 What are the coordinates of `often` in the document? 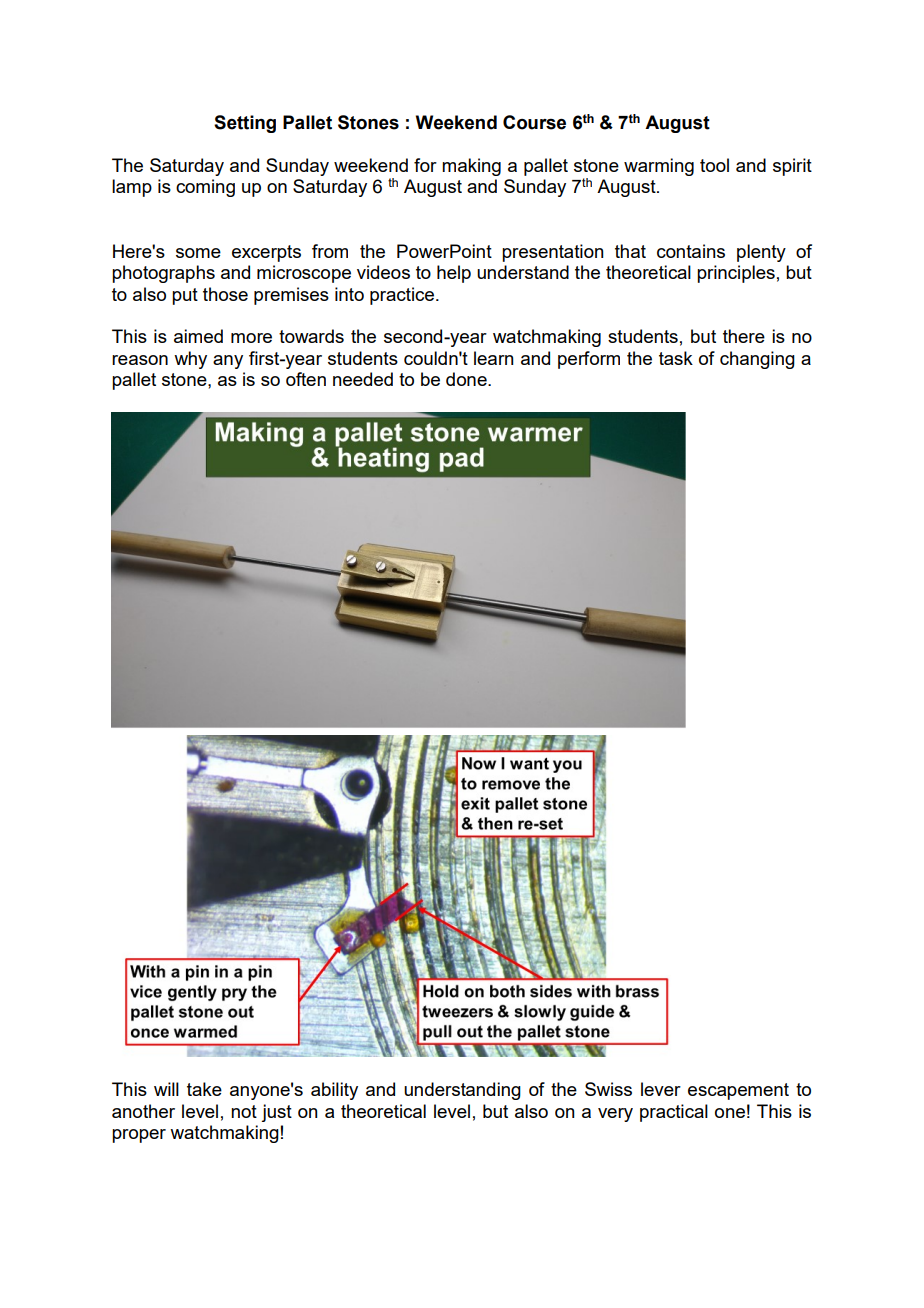 It's located at (306, 379).
